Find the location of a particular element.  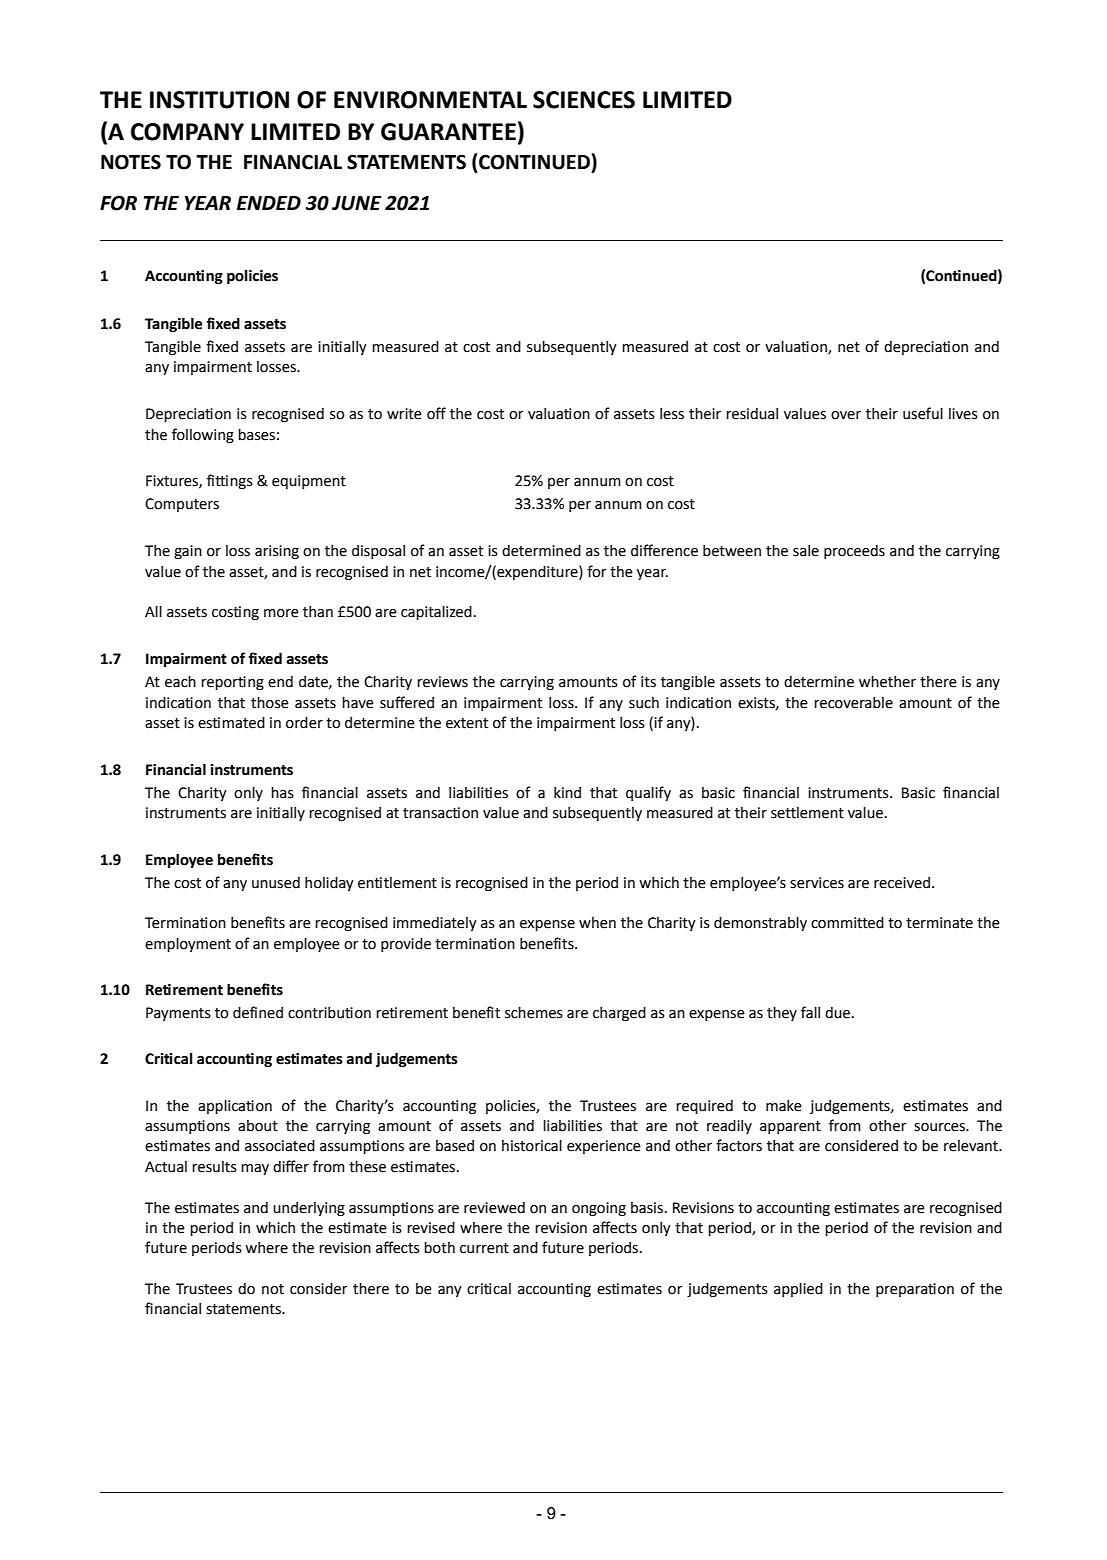

SCIENCES is located at coordinates (584, 100).
